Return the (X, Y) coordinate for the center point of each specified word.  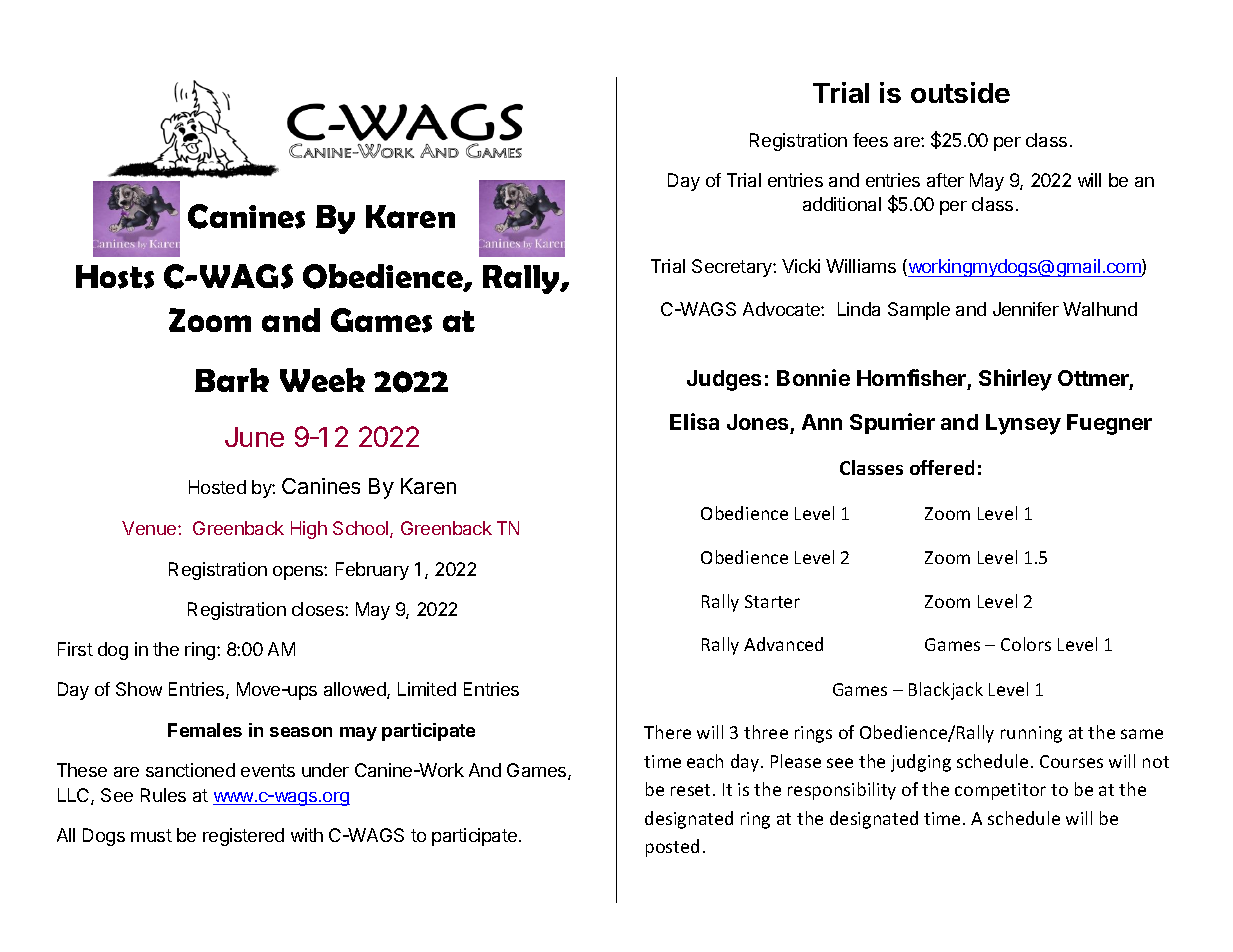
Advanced (783, 644)
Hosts (115, 277)
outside (960, 92)
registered (243, 837)
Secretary (733, 268)
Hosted (217, 487)
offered (942, 467)
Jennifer (1026, 309)
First (75, 649)
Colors (1026, 644)
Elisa (694, 421)
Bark (232, 380)
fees (870, 140)
